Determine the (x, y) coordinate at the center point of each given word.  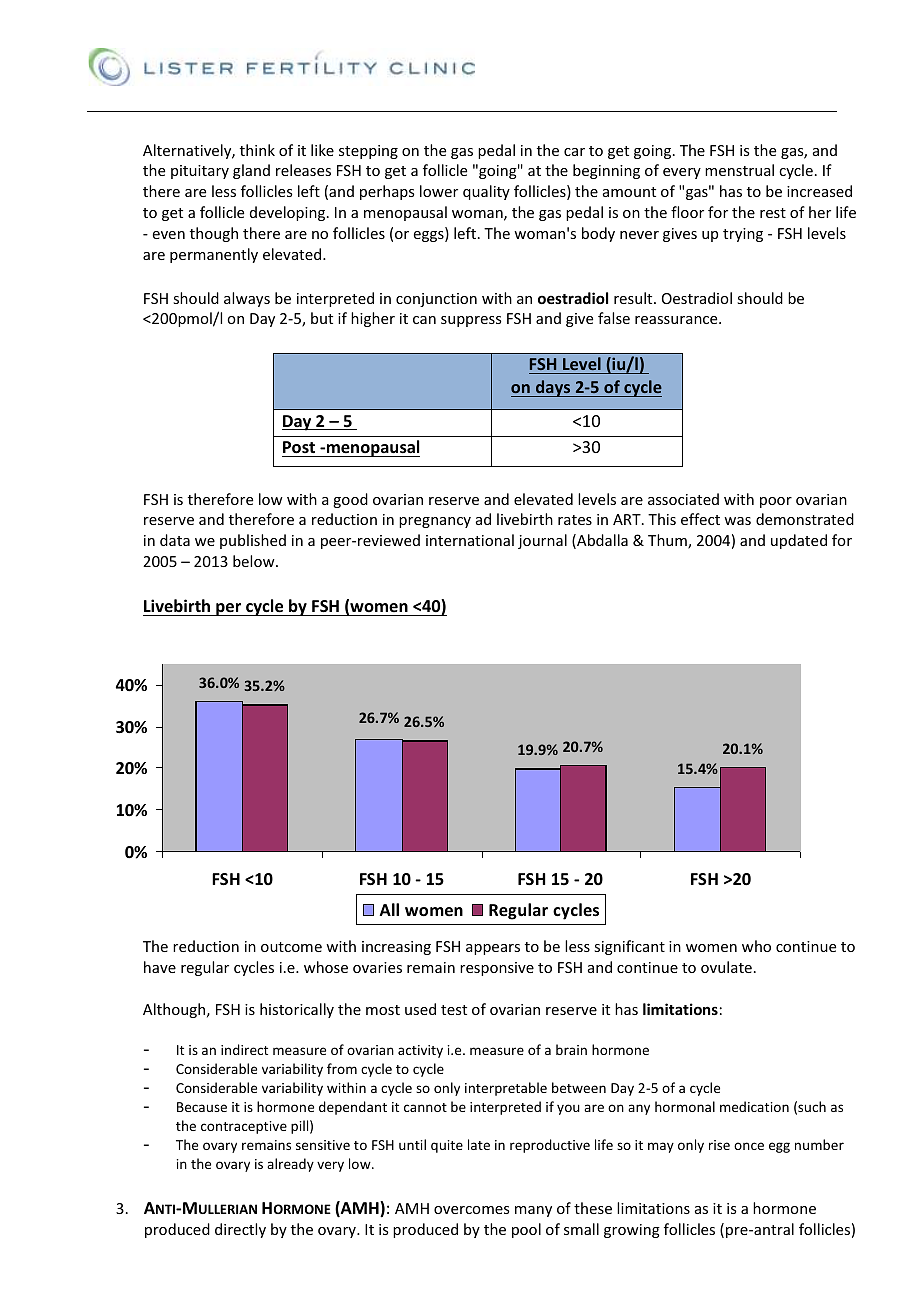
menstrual (739, 170)
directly (240, 1230)
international (470, 540)
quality (486, 192)
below (255, 561)
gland (251, 171)
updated (799, 541)
